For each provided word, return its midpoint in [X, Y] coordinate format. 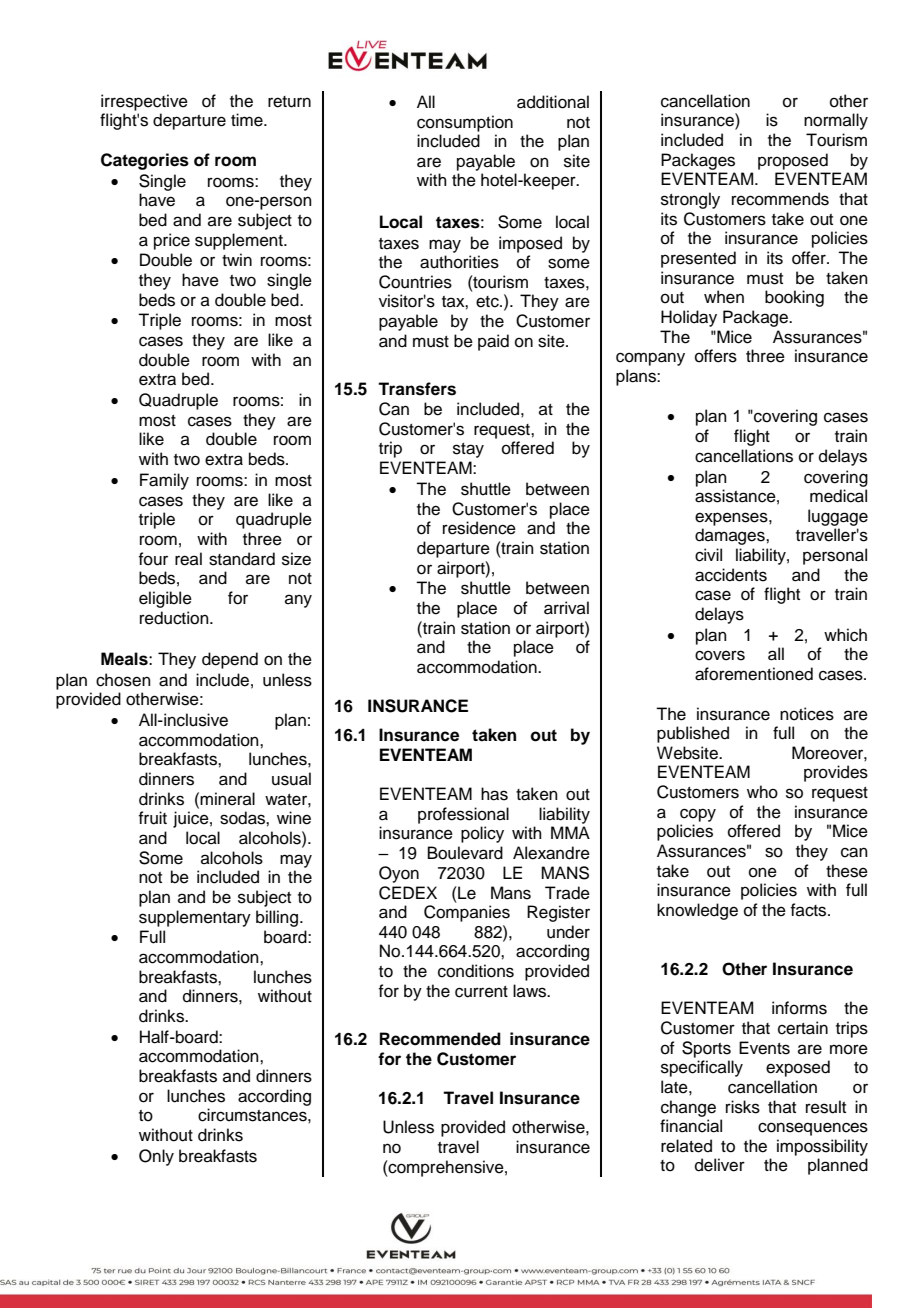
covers [720, 655]
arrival [566, 608]
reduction [175, 618]
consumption [465, 123]
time [248, 120]
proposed [793, 161]
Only [156, 1157]
